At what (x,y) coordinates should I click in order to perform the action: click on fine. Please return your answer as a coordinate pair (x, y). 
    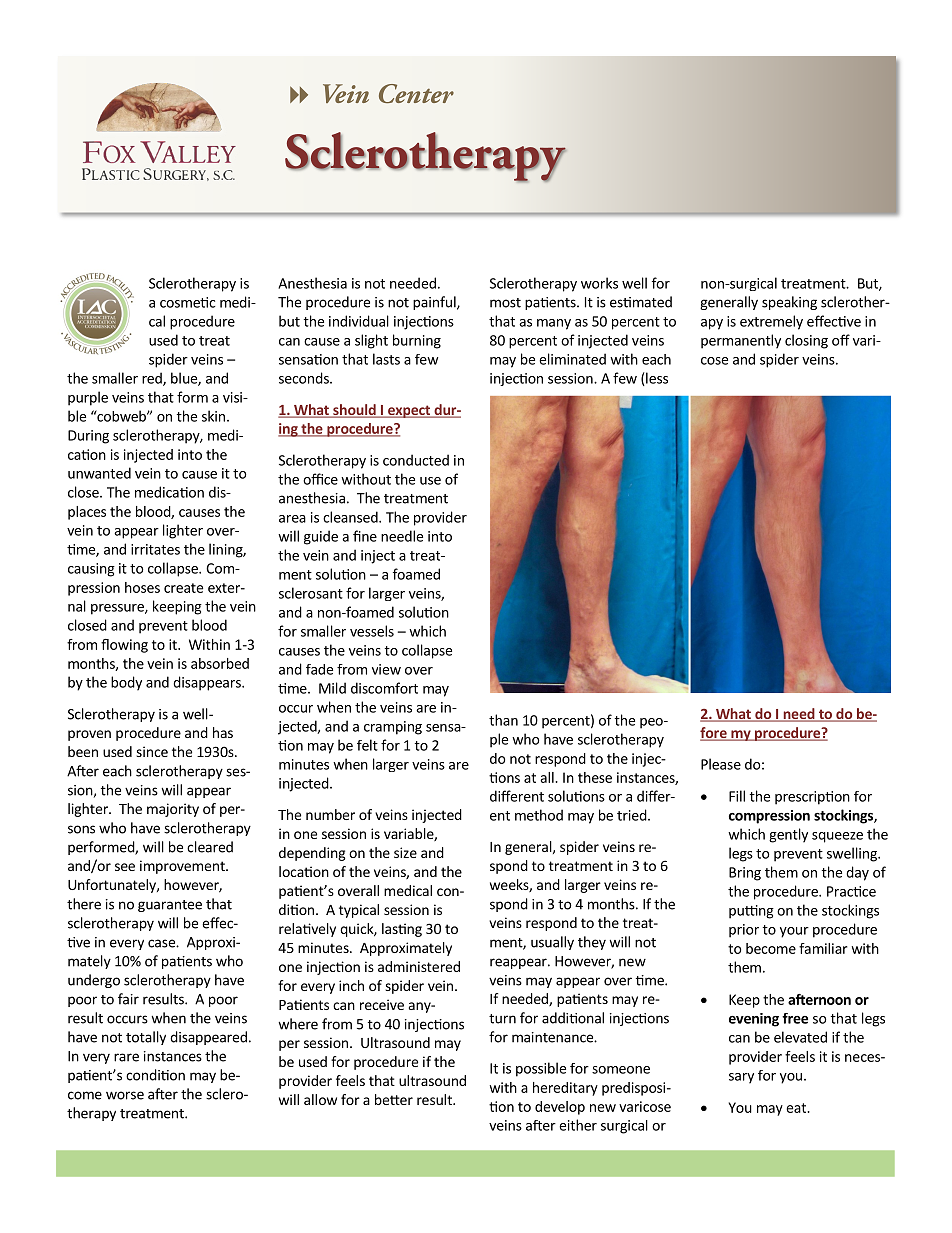
    Looking at the image, I should click on (365, 536).
